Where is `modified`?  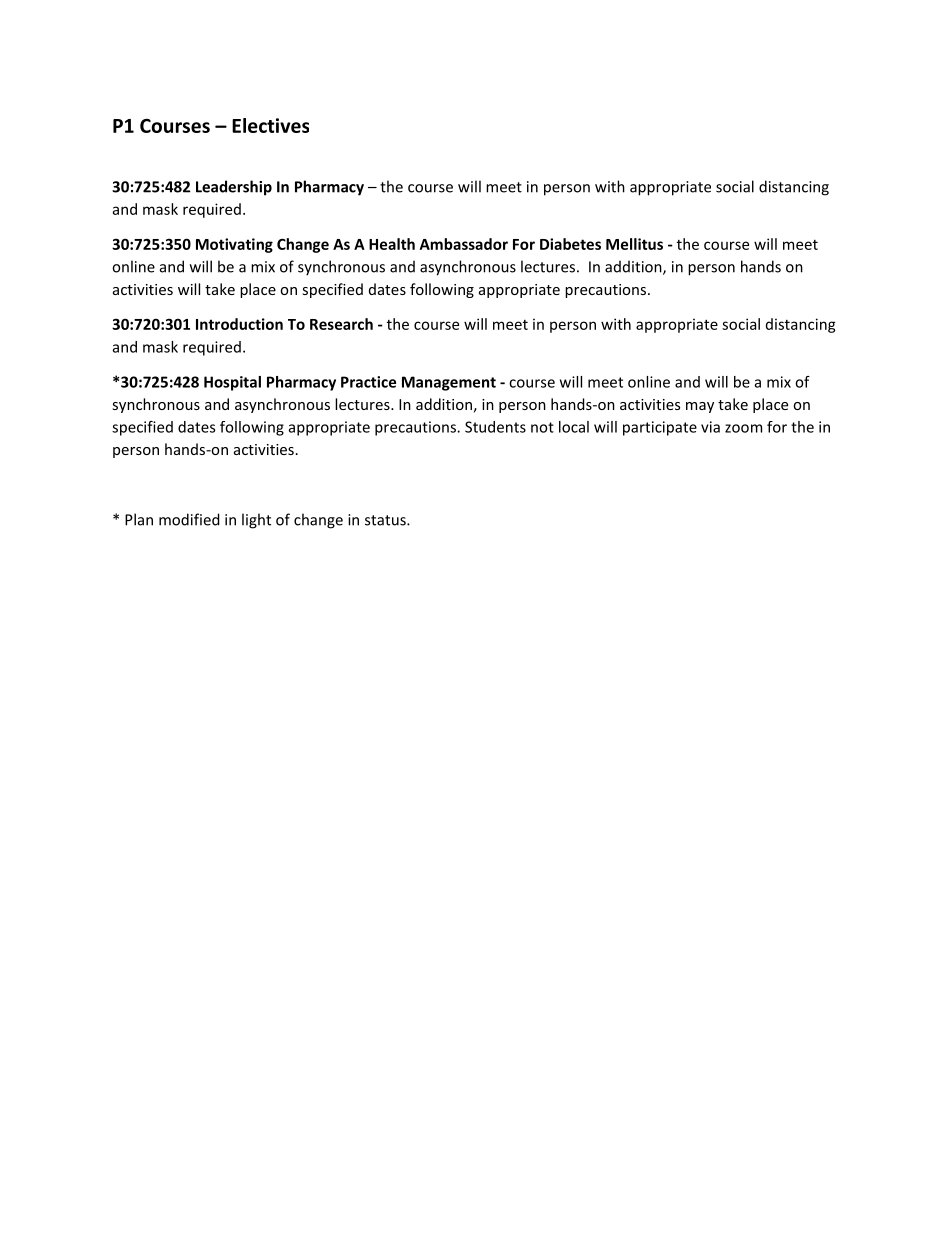 modified is located at coordinates (189, 519).
